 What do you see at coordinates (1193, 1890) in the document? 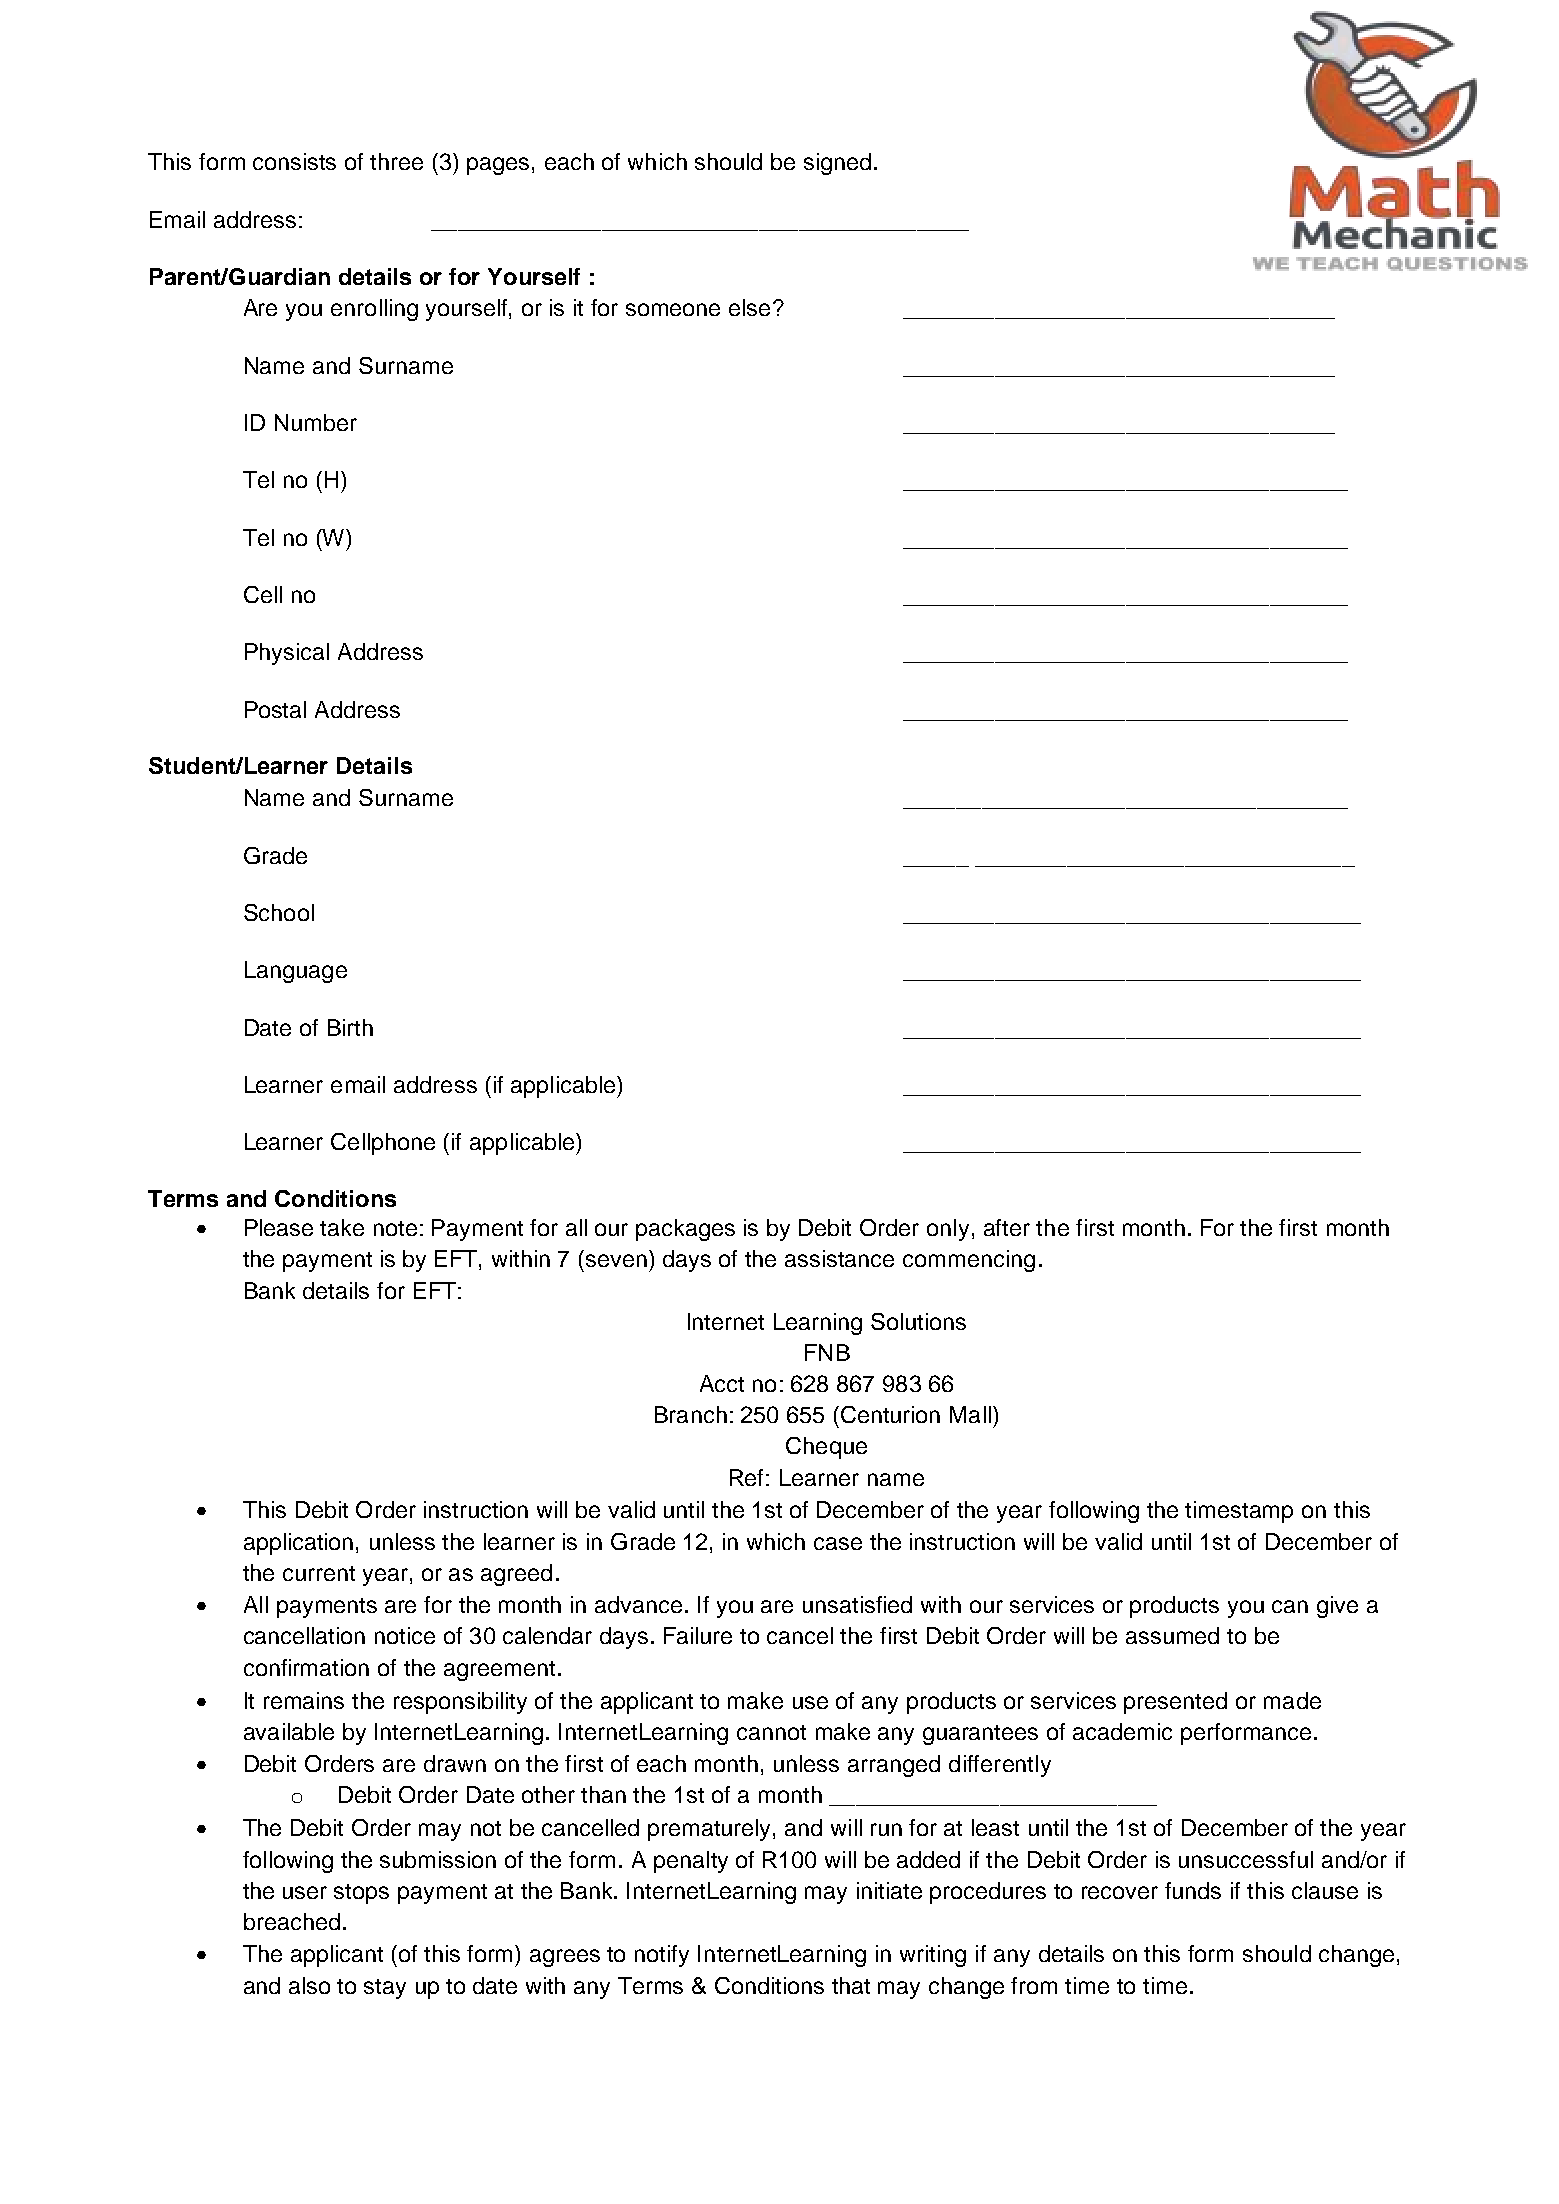
I see `funds` at bounding box center [1193, 1890].
